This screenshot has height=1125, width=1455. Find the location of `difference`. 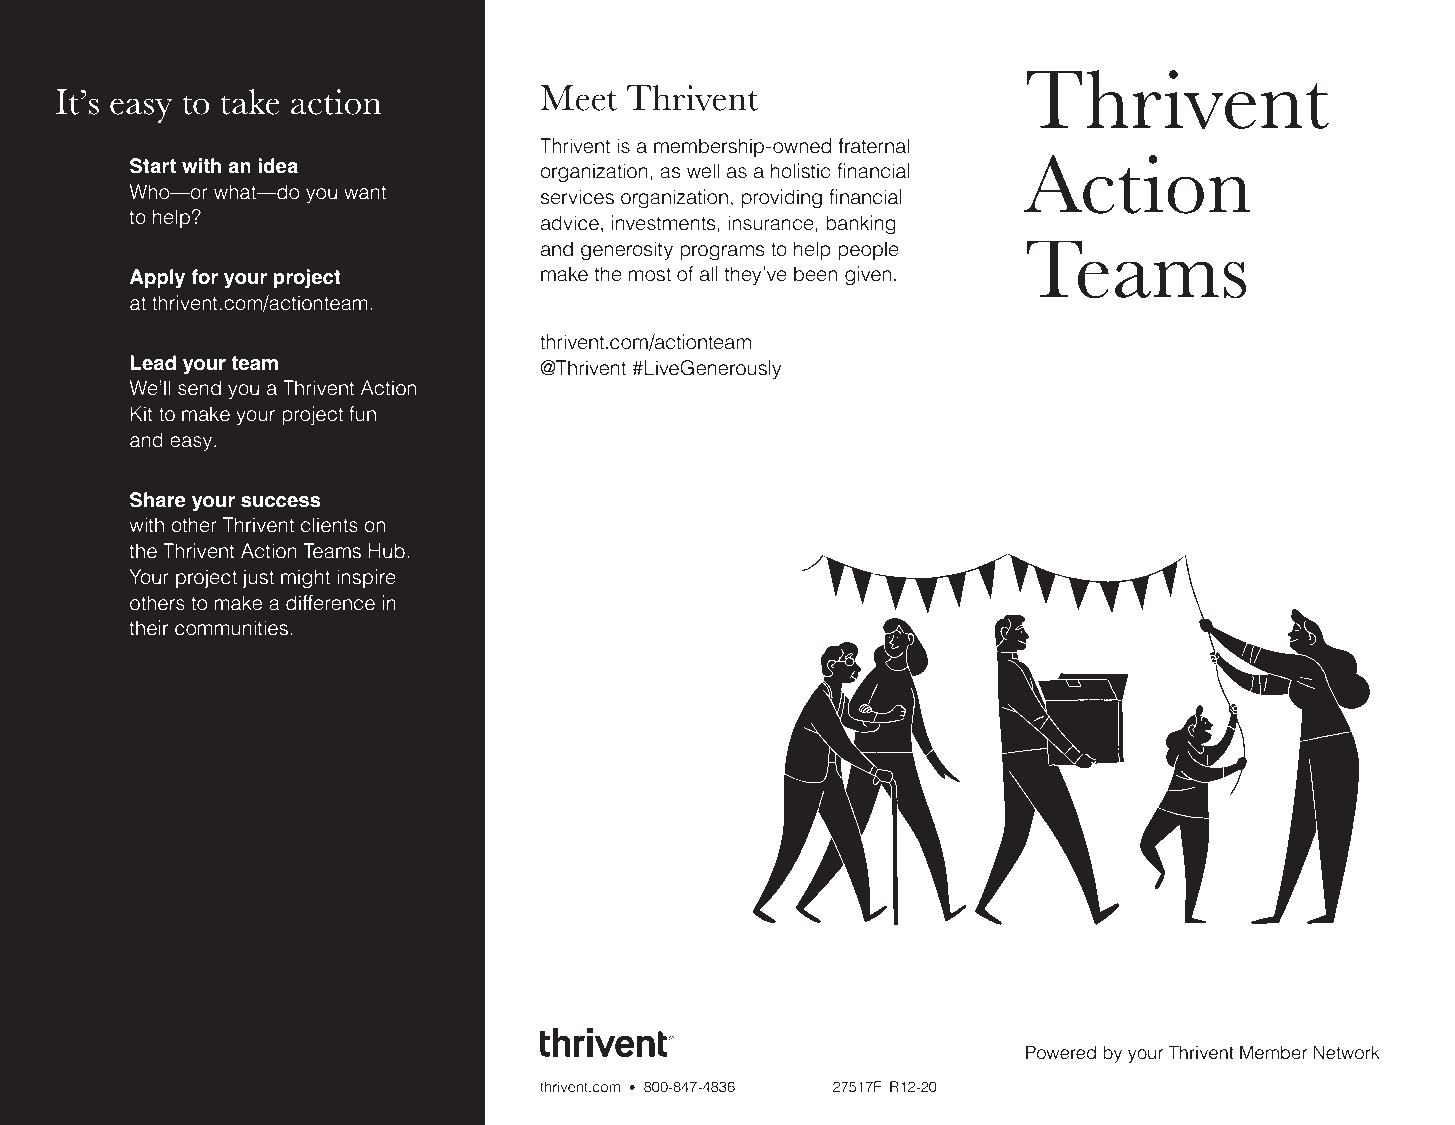

difference is located at coordinates (330, 603).
